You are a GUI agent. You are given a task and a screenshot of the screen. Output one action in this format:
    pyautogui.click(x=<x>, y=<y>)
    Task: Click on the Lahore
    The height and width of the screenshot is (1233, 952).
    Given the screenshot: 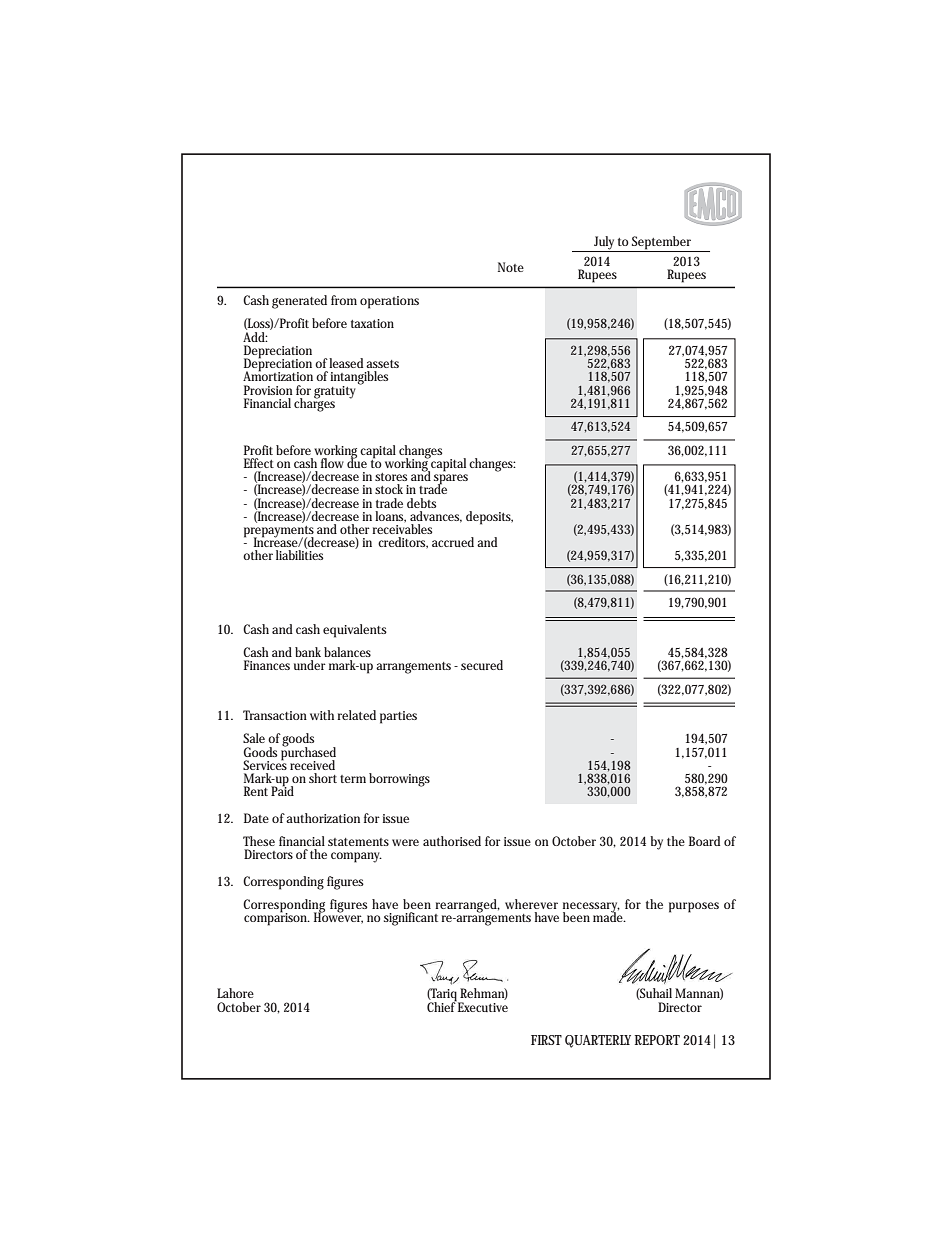 What is the action you would take?
    pyautogui.click(x=235, y=993)
